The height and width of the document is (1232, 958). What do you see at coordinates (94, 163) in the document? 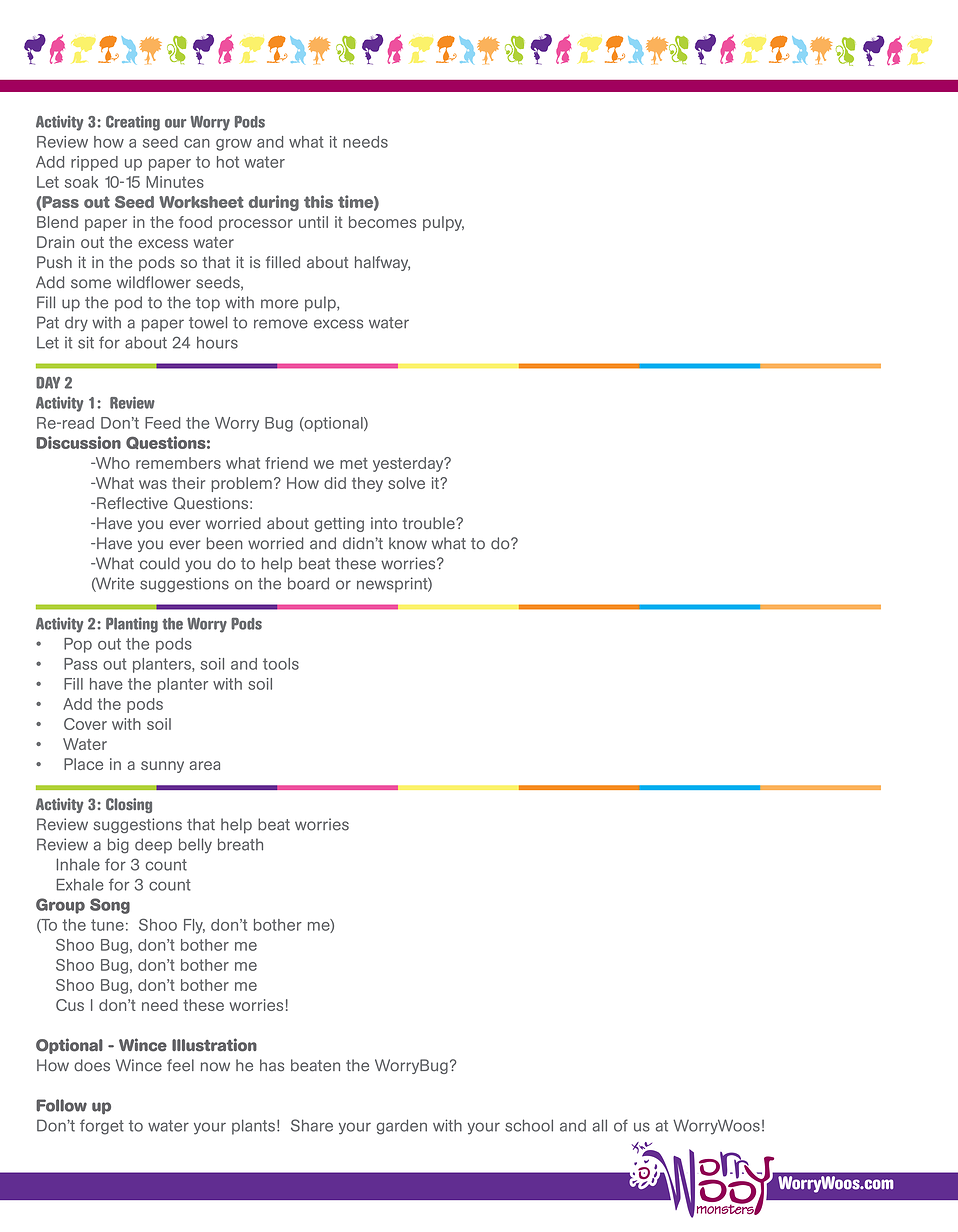
I see `ripped` at bounding box center [94, 163].
